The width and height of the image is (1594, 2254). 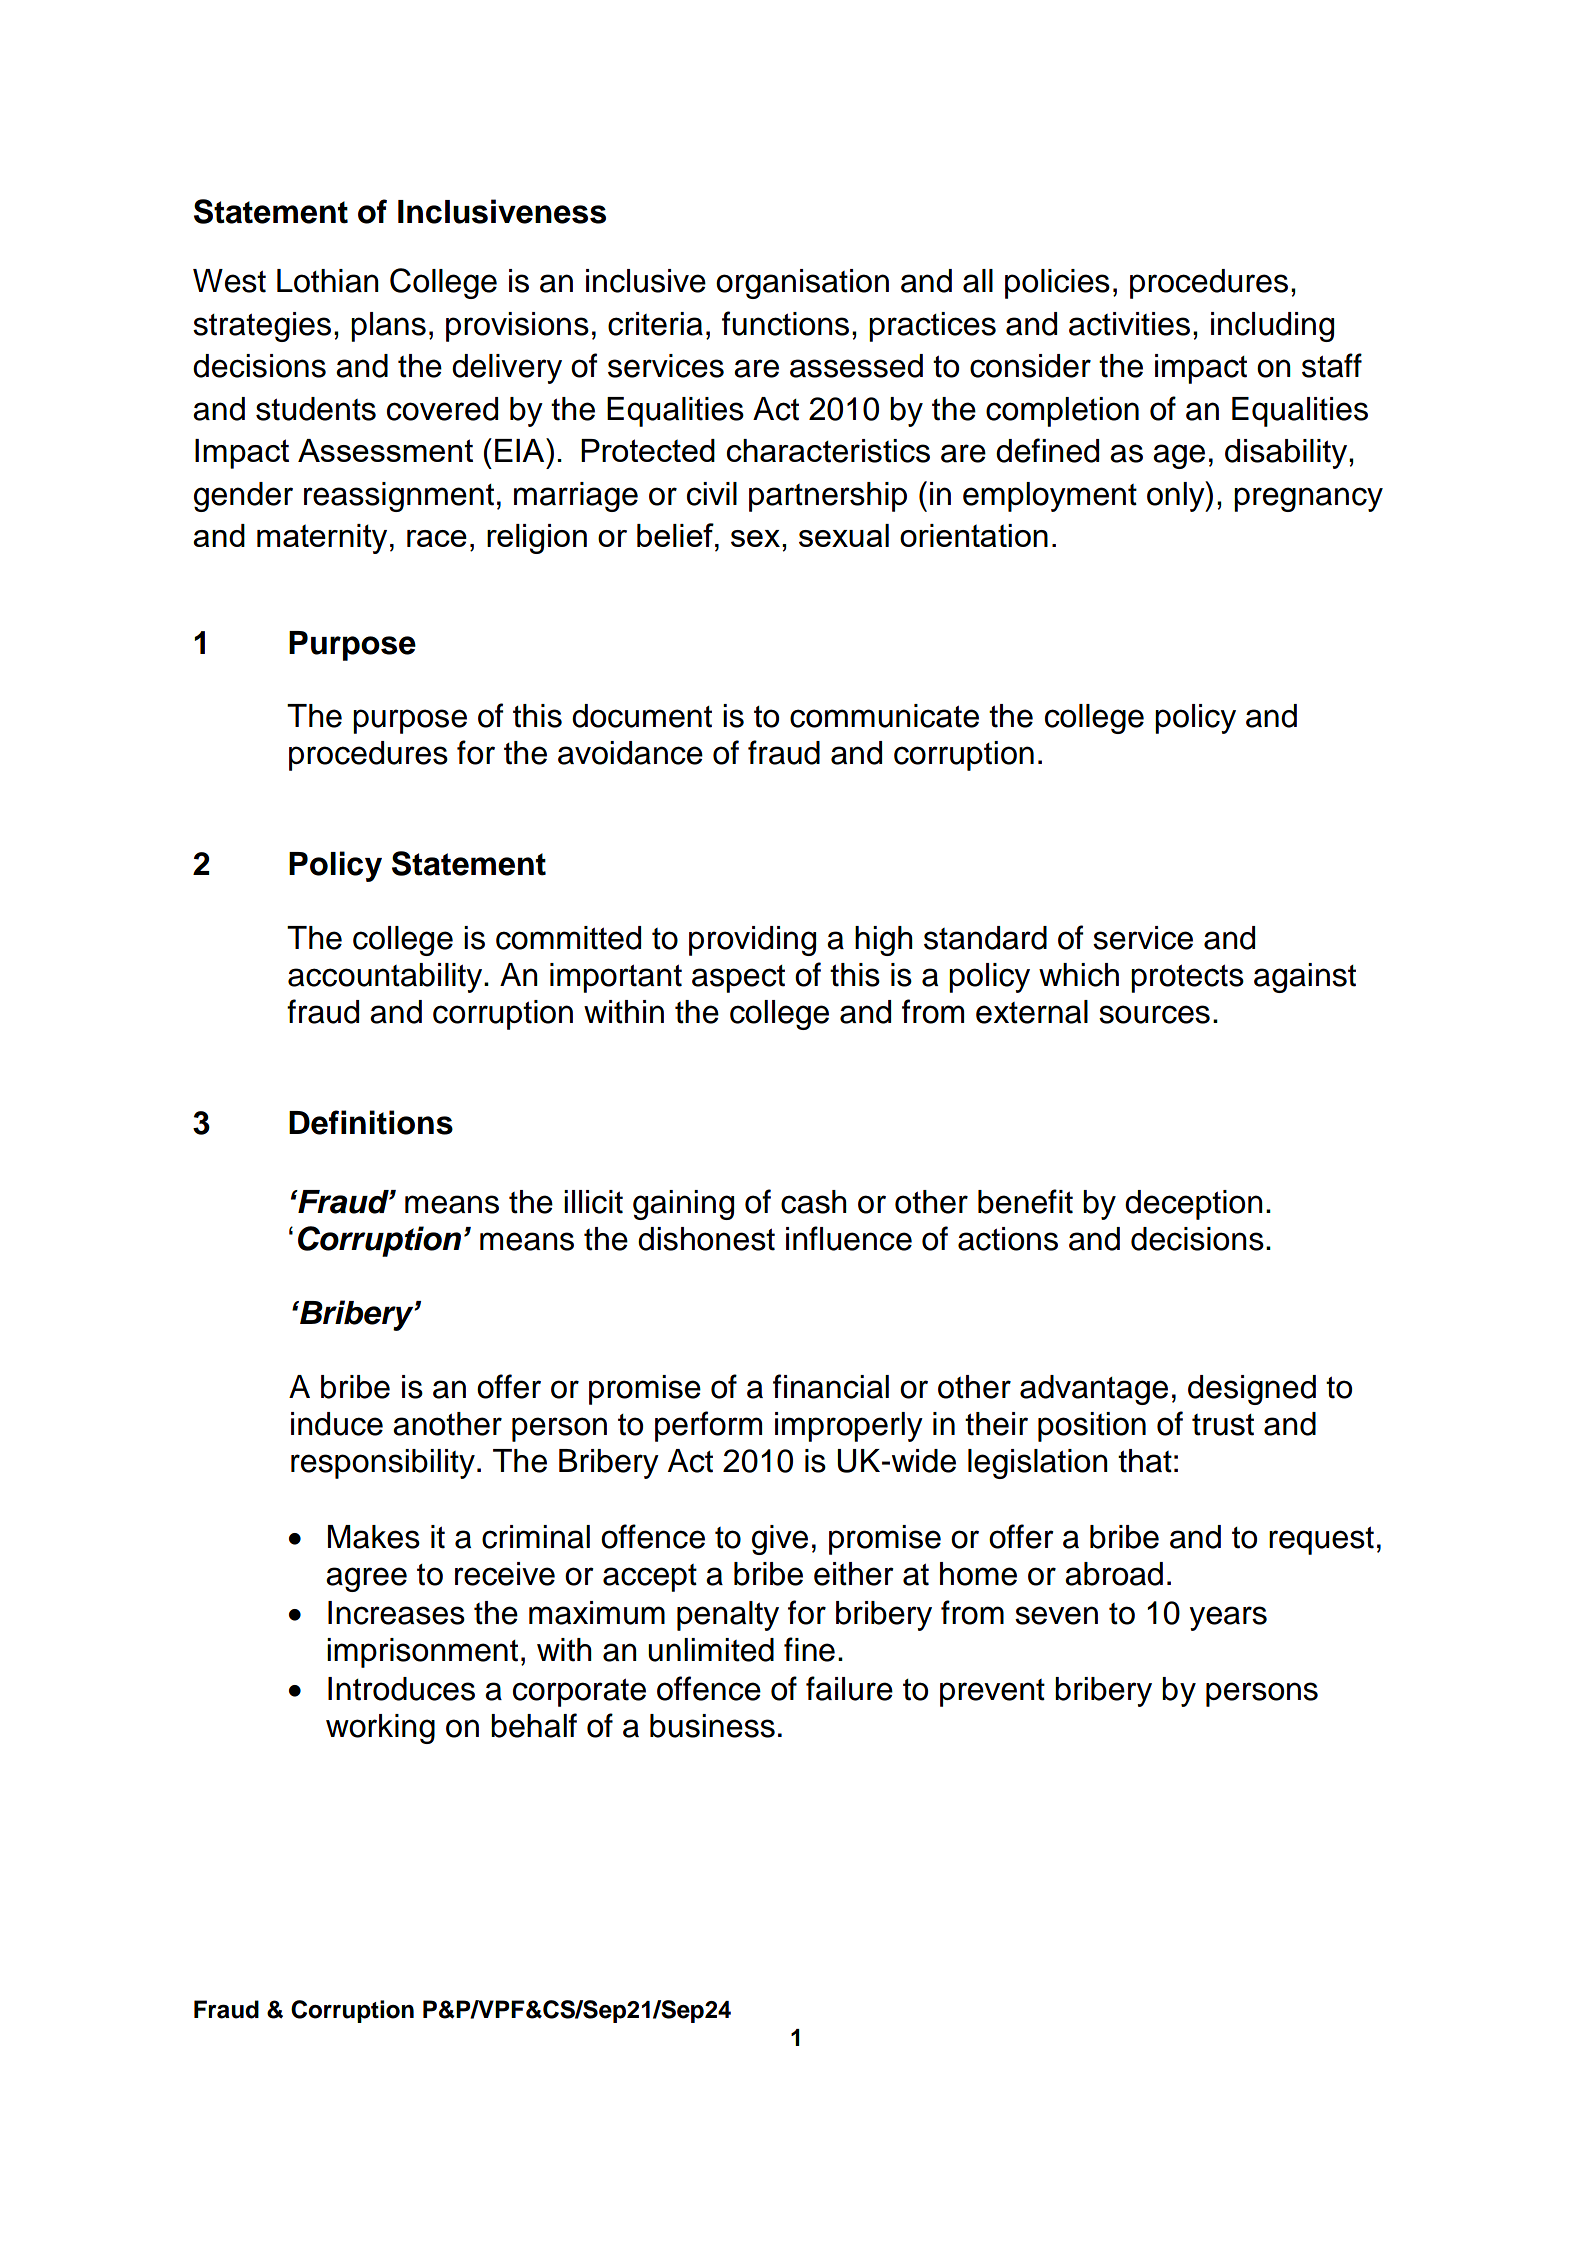 I want to click on functions, so click(x=785, y=323).
